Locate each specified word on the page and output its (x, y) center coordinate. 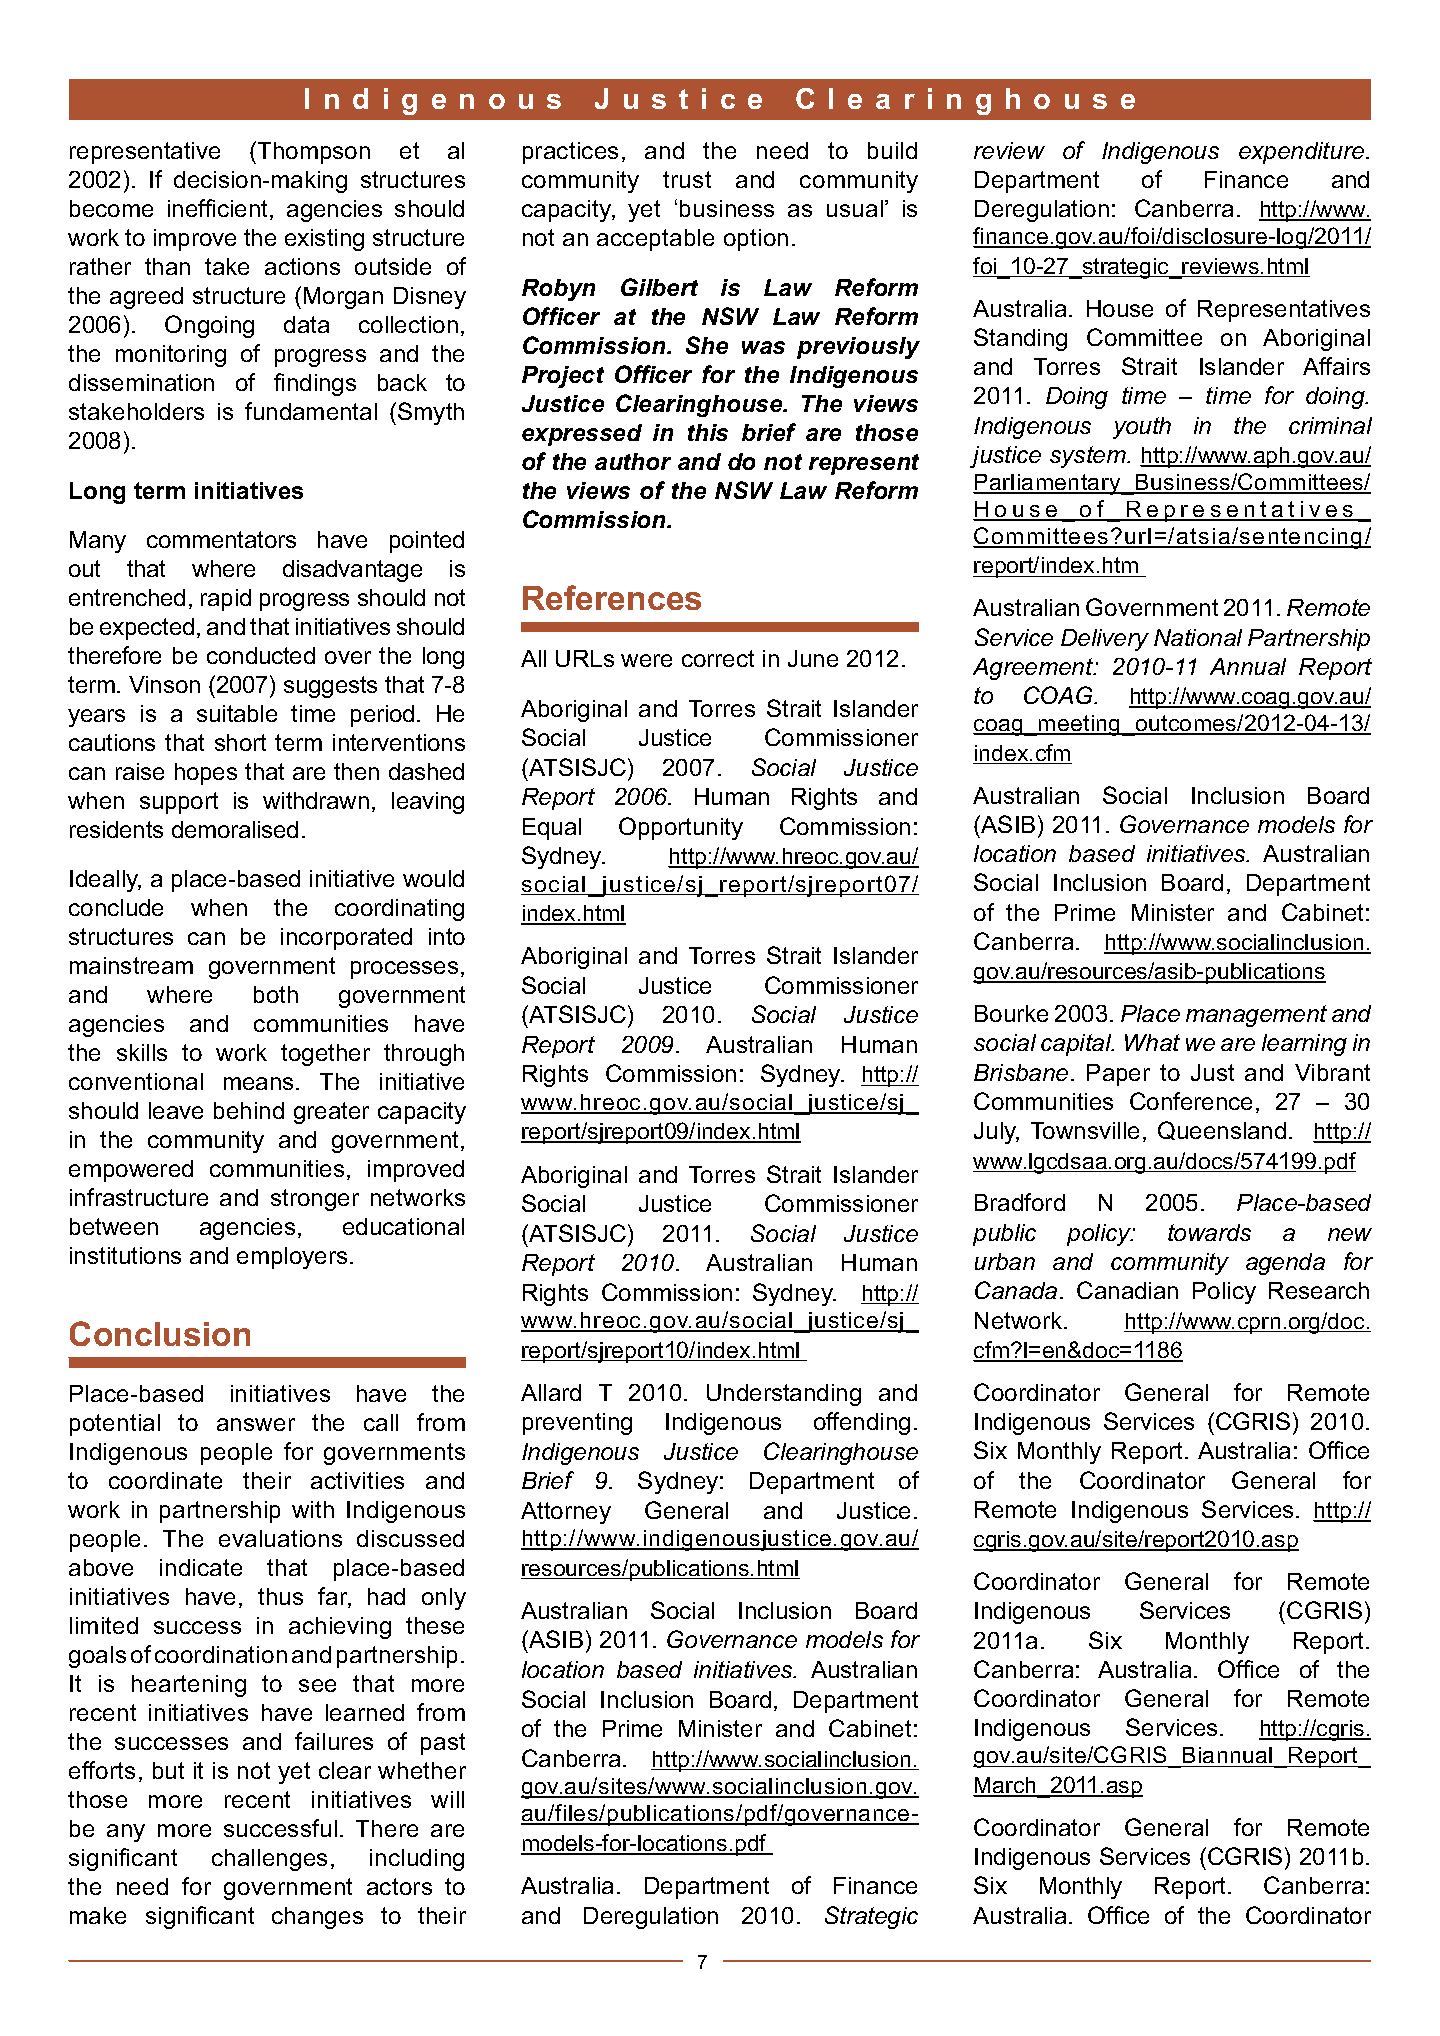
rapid (226, 600)
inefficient (219, 209)
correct (718, 658)
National (1198, 637)
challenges (269, 1860)
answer (256, 1424)
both (276, 994)
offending (862, 1423)
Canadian (1127, 1290)
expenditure (1303, 153)
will (447, 1799)
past (443, 1744)
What (1152, 1042)
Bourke (1011, 1013)
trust (687, 179)
